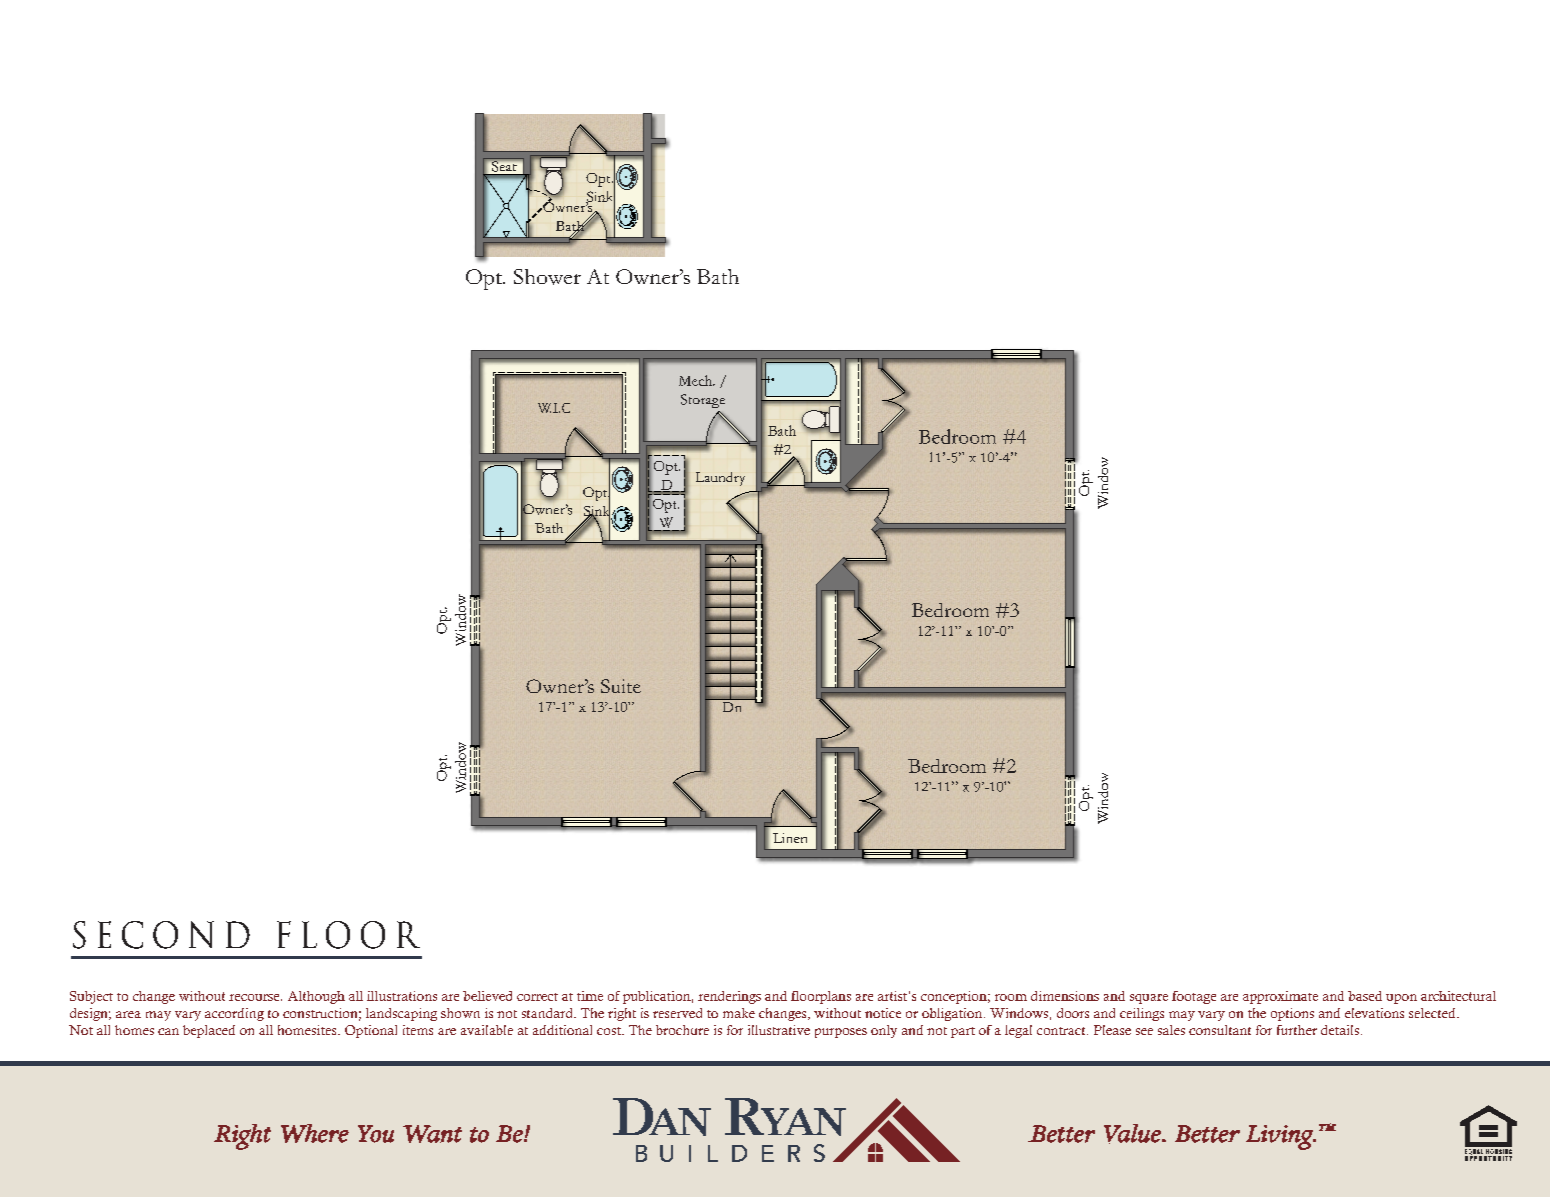  What do you see at coordinates (547, 277) in the image?
I see `Shower` at bounding box center [547, 277].
